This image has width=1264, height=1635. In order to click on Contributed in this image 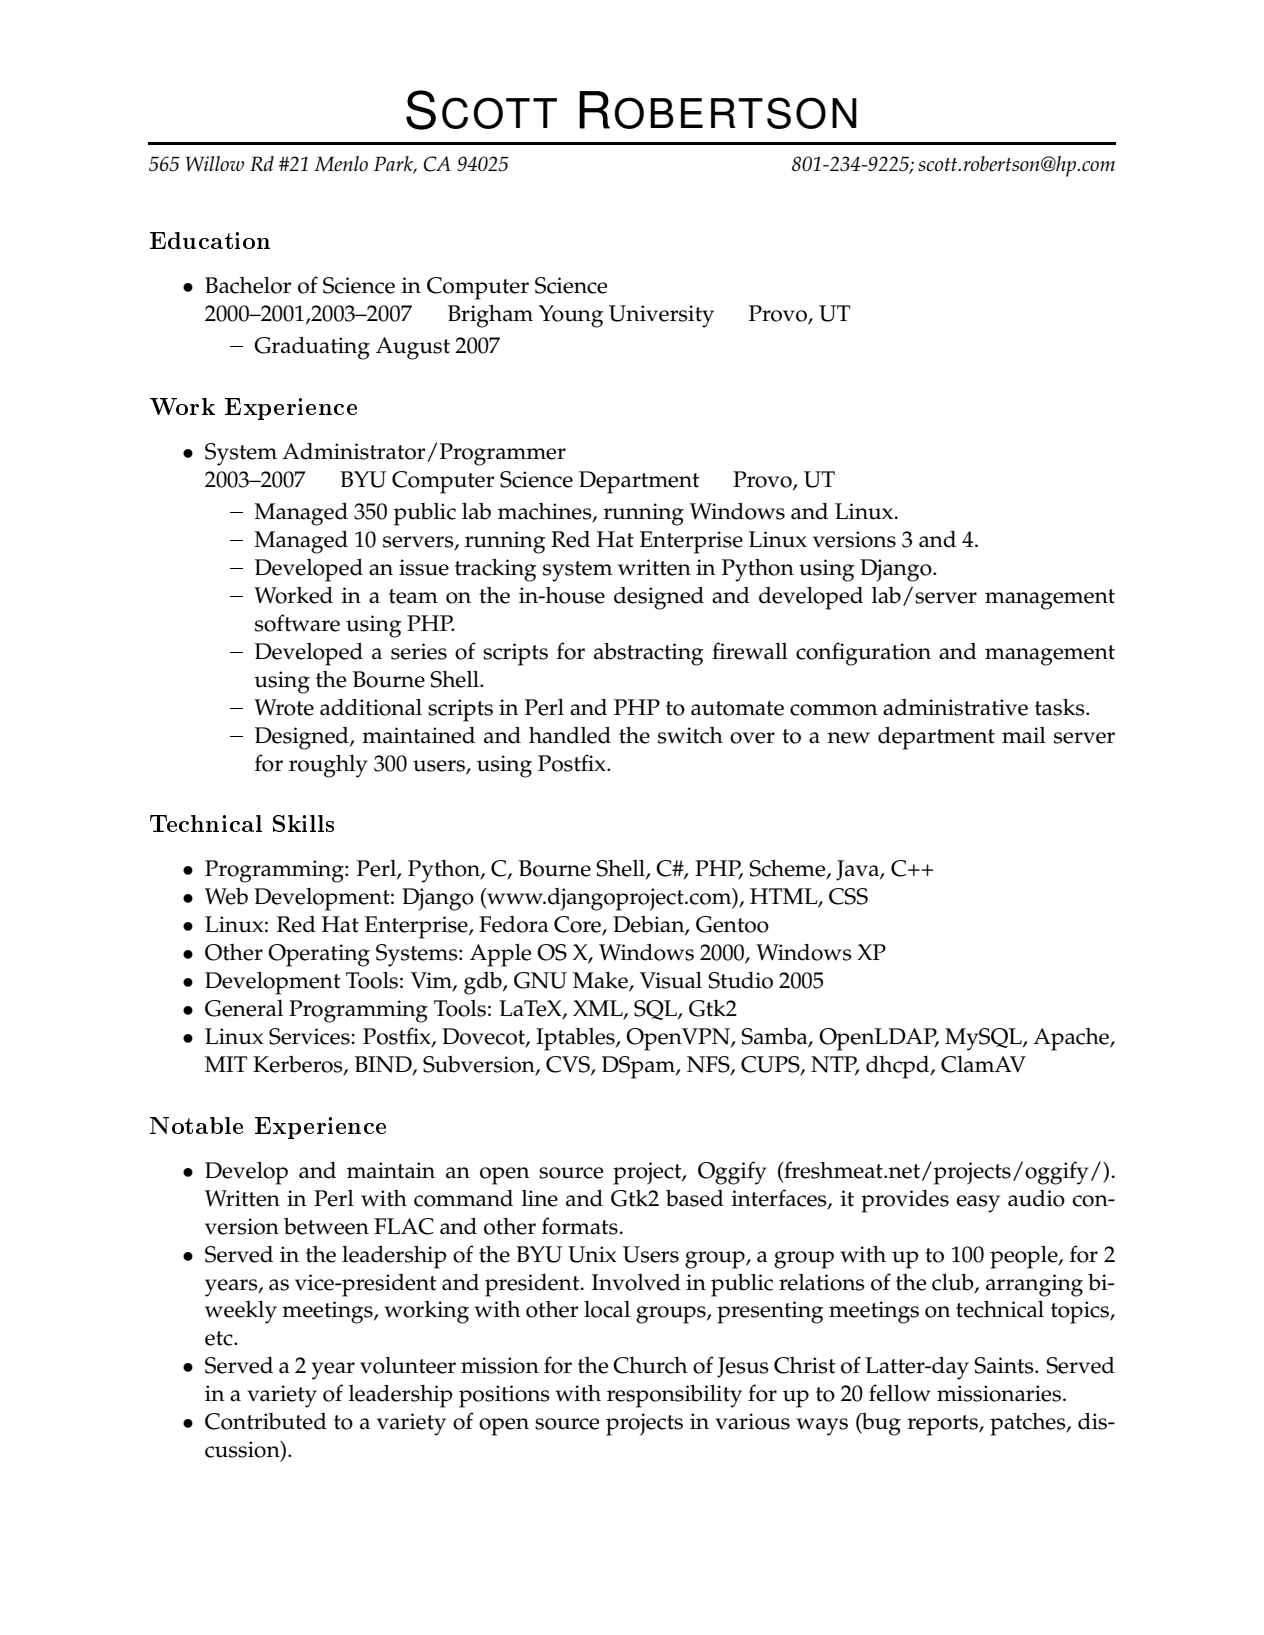, I will do `click(266, 1421)`.
